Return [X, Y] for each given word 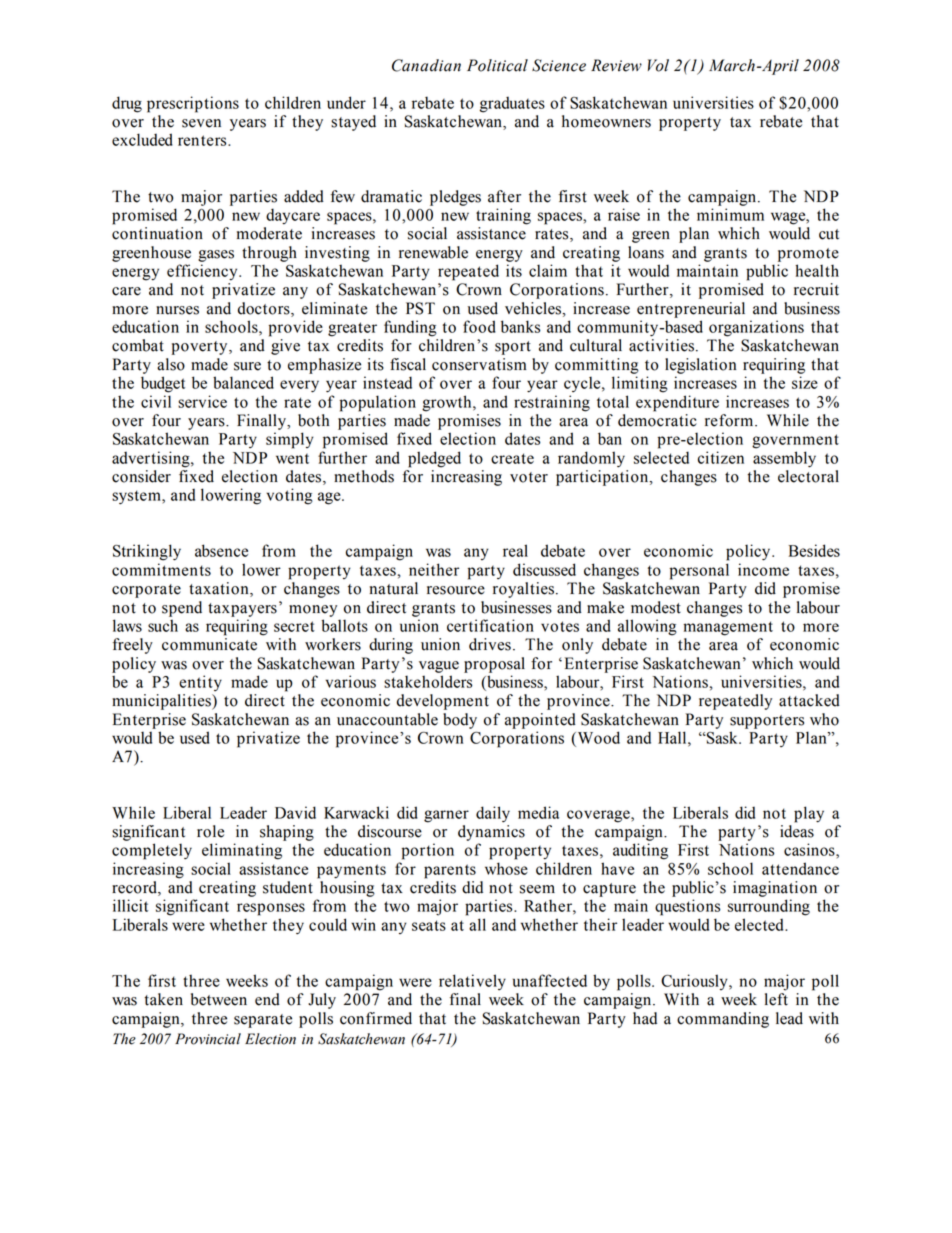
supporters [767, 722]
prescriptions [193, 104]
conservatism [479, 364]
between [219, 999]
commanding [723, 1020]
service [202, 401]
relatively [472, 982]
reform [730, 420]
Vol [658, 65]
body [460, 721]
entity [200, 683]
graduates [512, 105]
